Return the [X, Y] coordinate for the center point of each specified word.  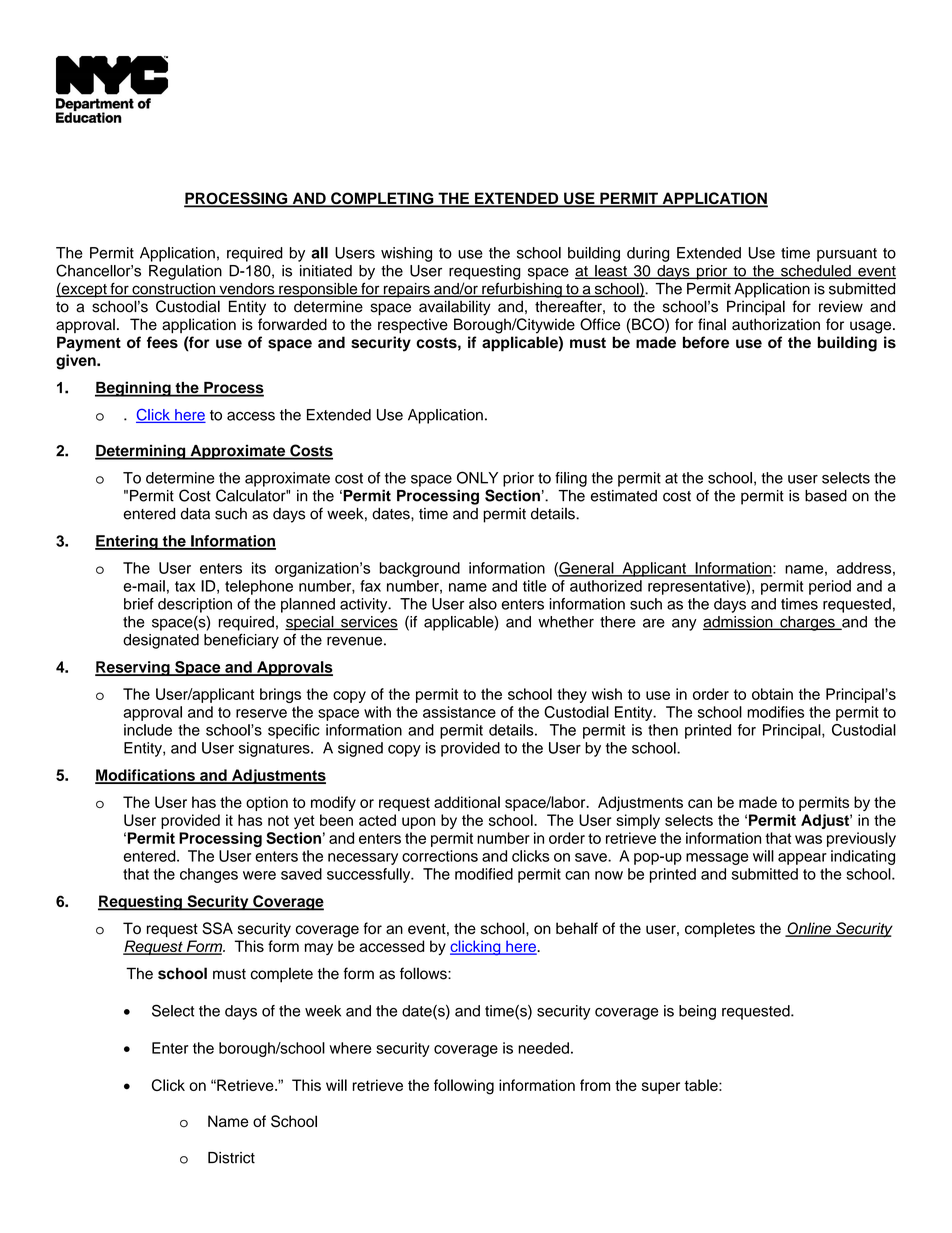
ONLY [477, 477]
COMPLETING [382, 199]
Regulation [185, 272]
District [231, 1158]
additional [467, 802]
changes [209, 875]
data [195, 514]
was [808, 839]
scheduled [816, 272]
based [826, 496]
